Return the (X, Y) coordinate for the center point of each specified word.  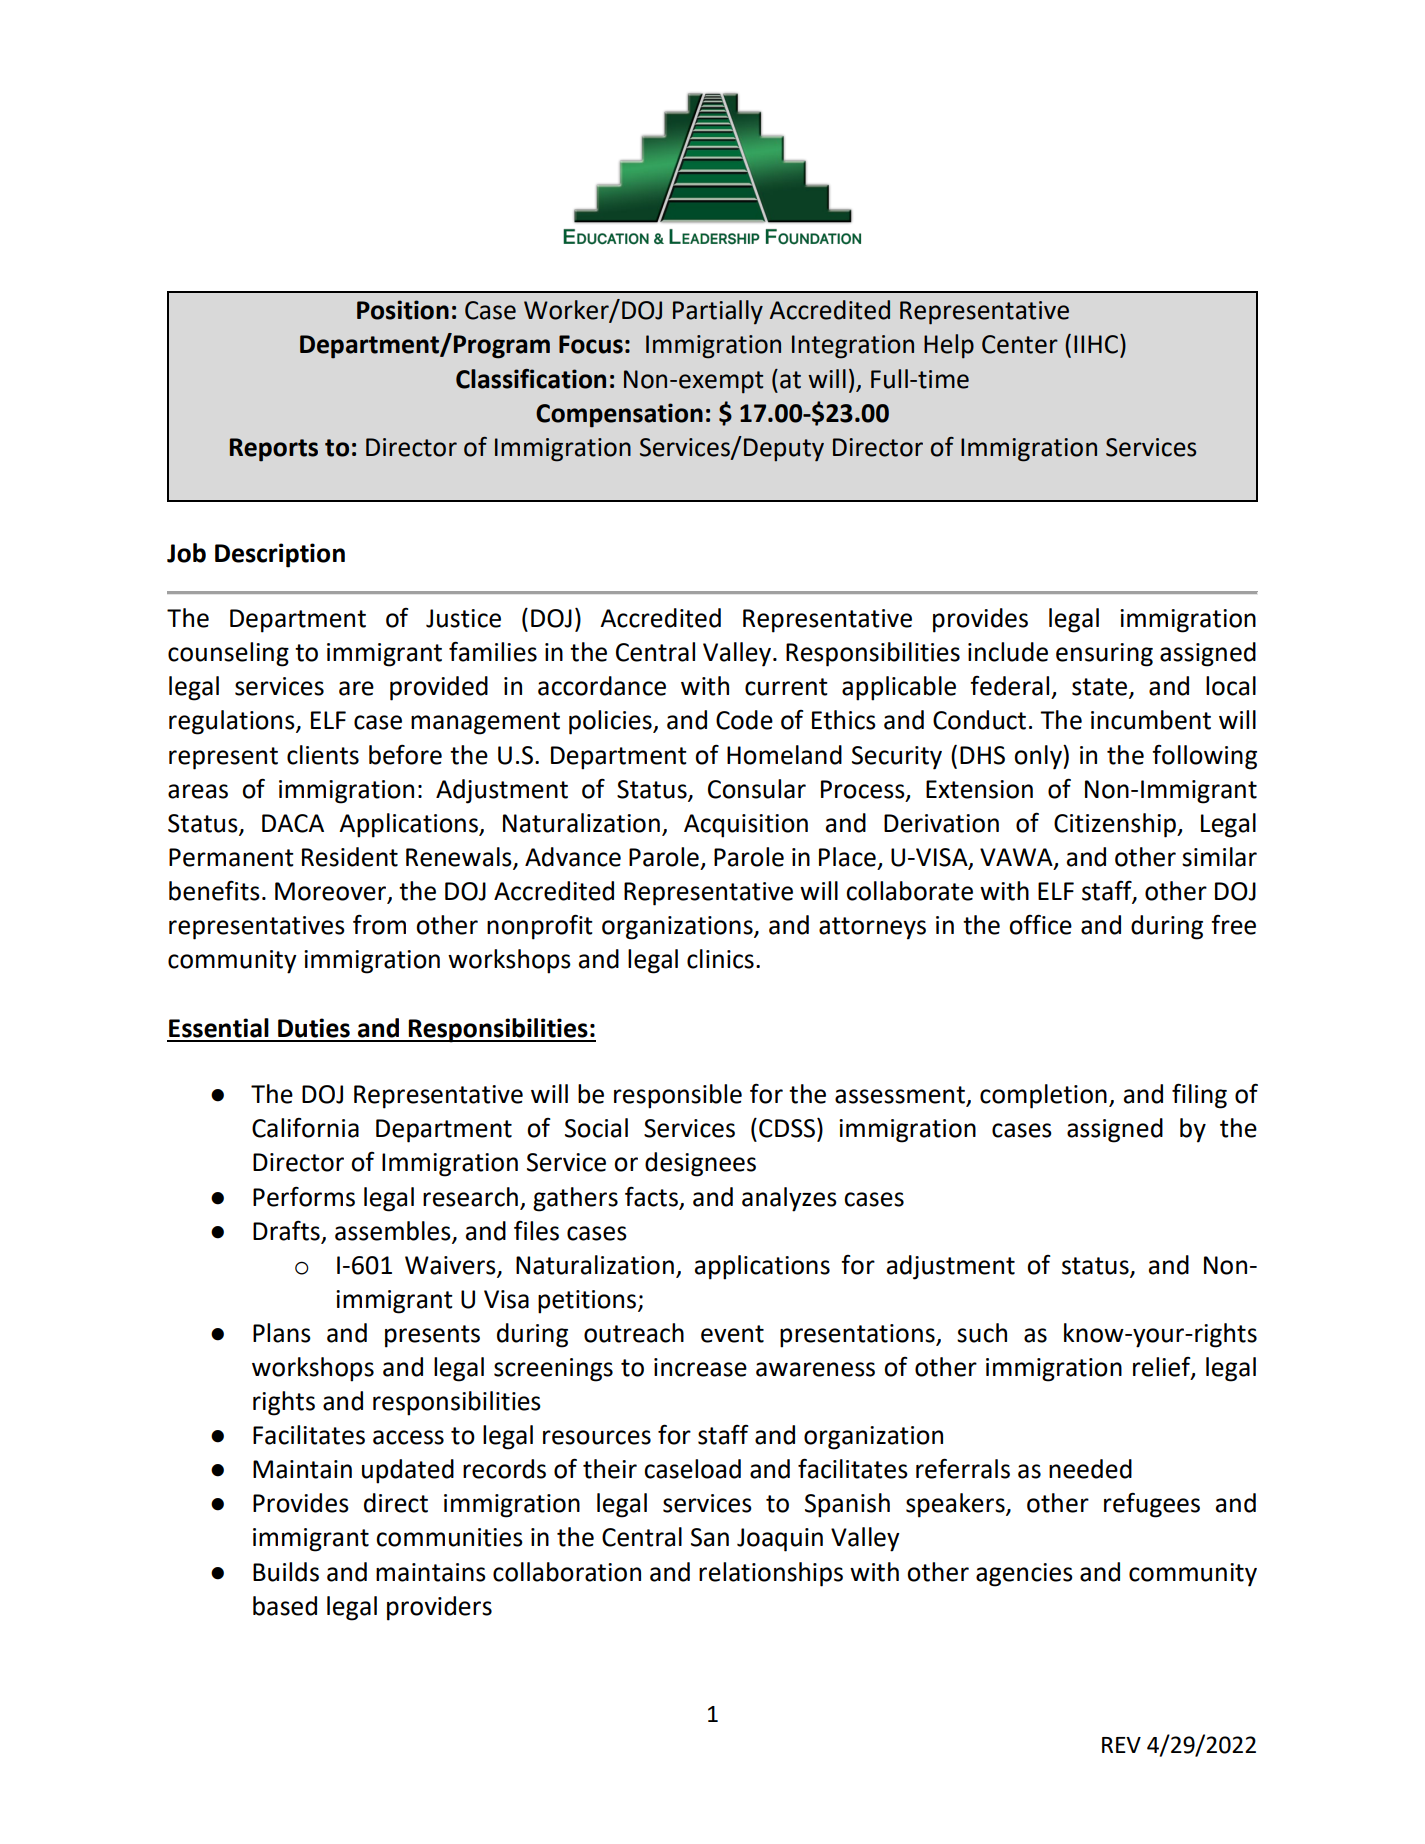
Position (403, 310)
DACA (293, 823)
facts (651, 1196)
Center (1020, 344)
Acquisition (746, 826)
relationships (771, 1574)
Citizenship (1116, 825)
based (285, 1606)
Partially (718, 312)
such (982, 1333)
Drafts (286, 1230)
